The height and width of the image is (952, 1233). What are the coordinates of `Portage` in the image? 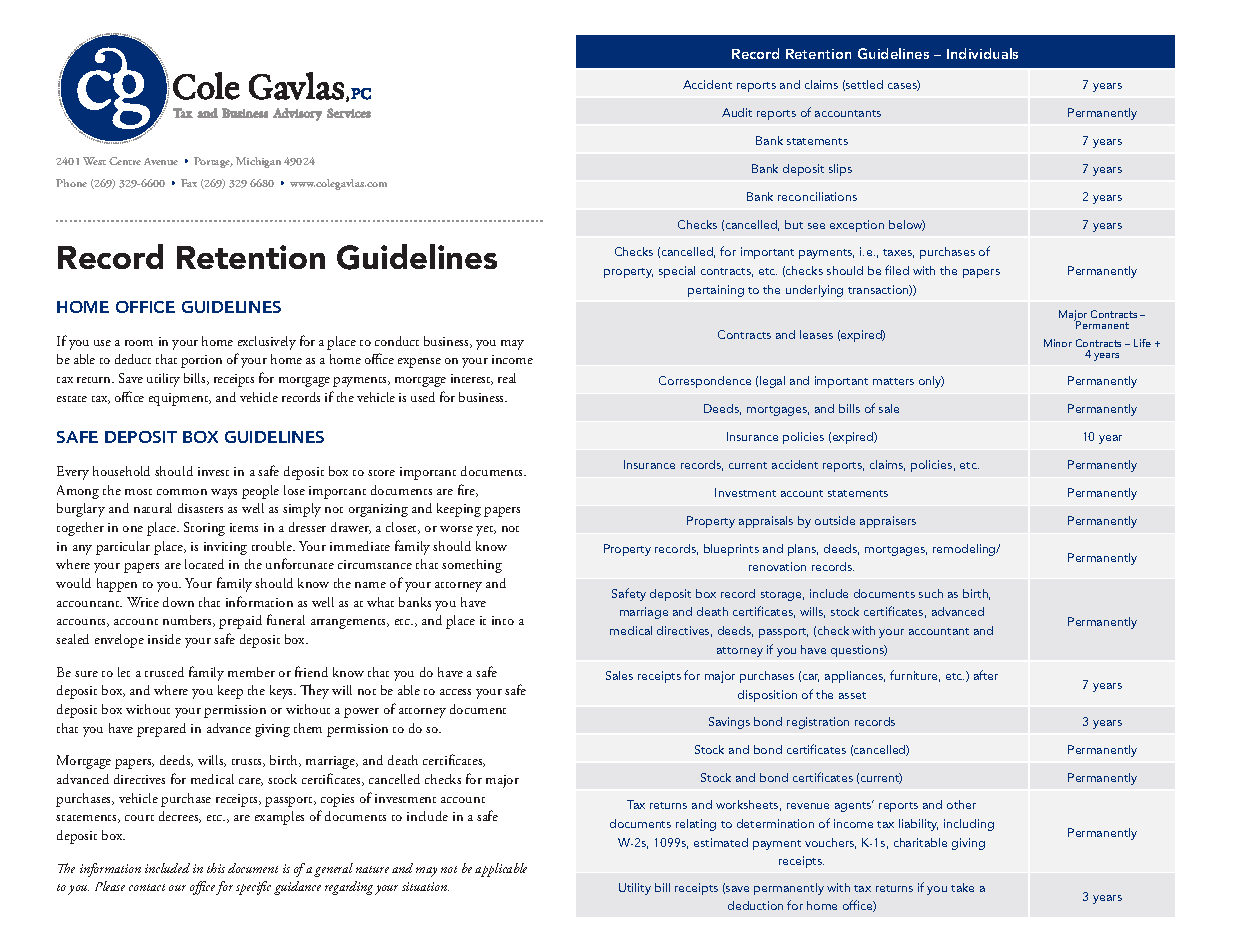 It's located at (213, 162).
